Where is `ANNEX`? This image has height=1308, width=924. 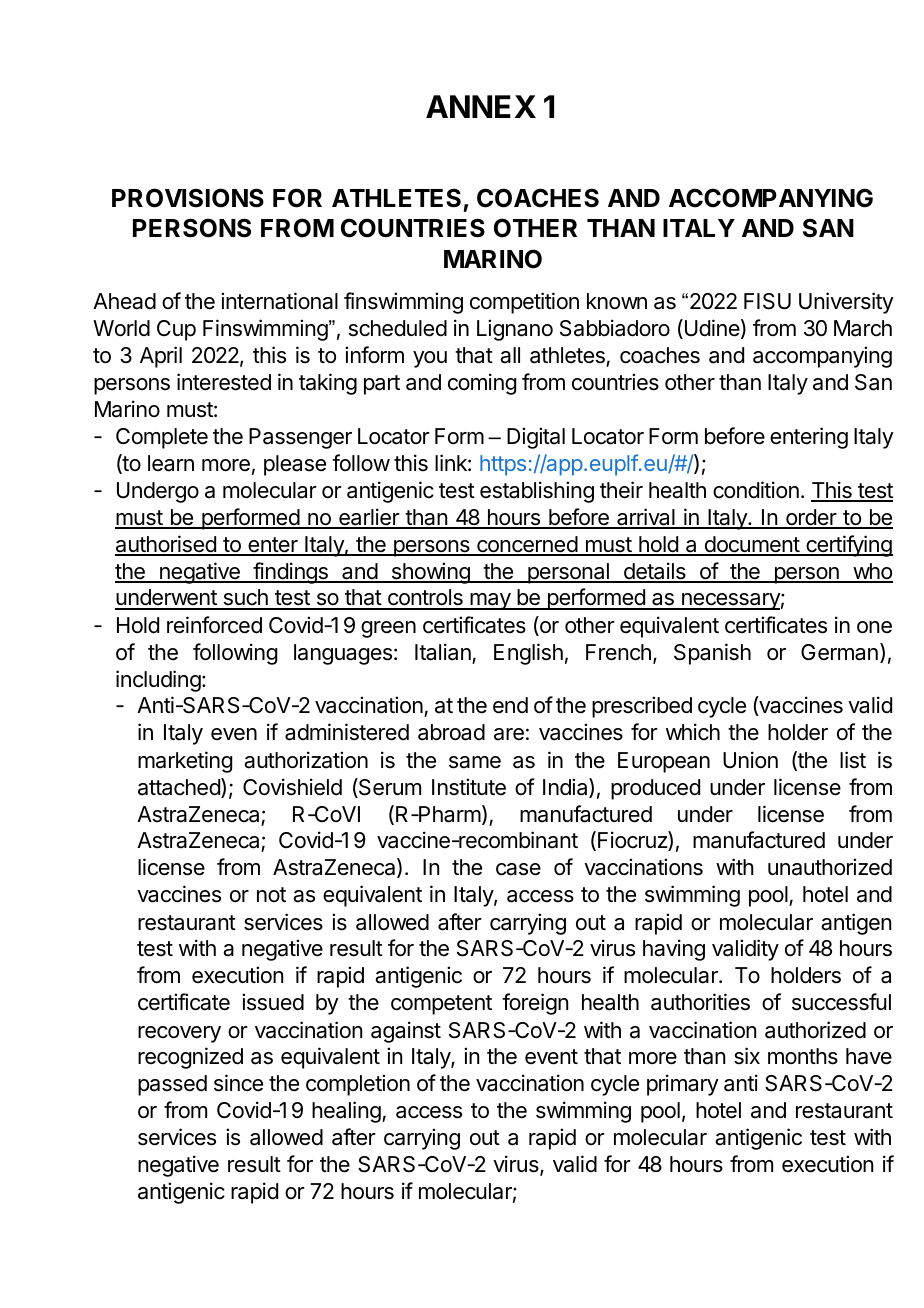
ANNEX is located at coordinates (481, 106).
